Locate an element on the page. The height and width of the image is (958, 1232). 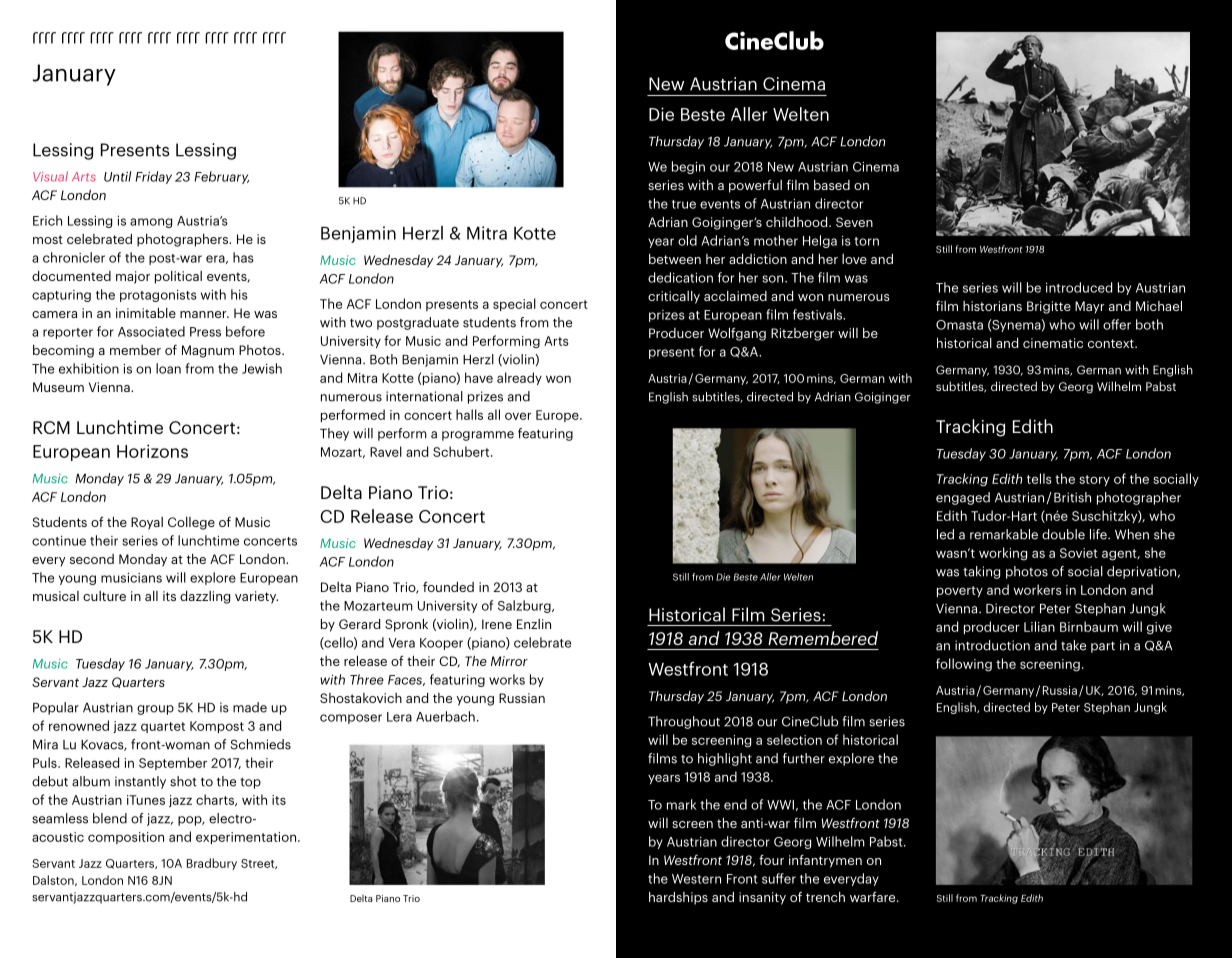
Bradbury is located at coordinates (212, 864).
